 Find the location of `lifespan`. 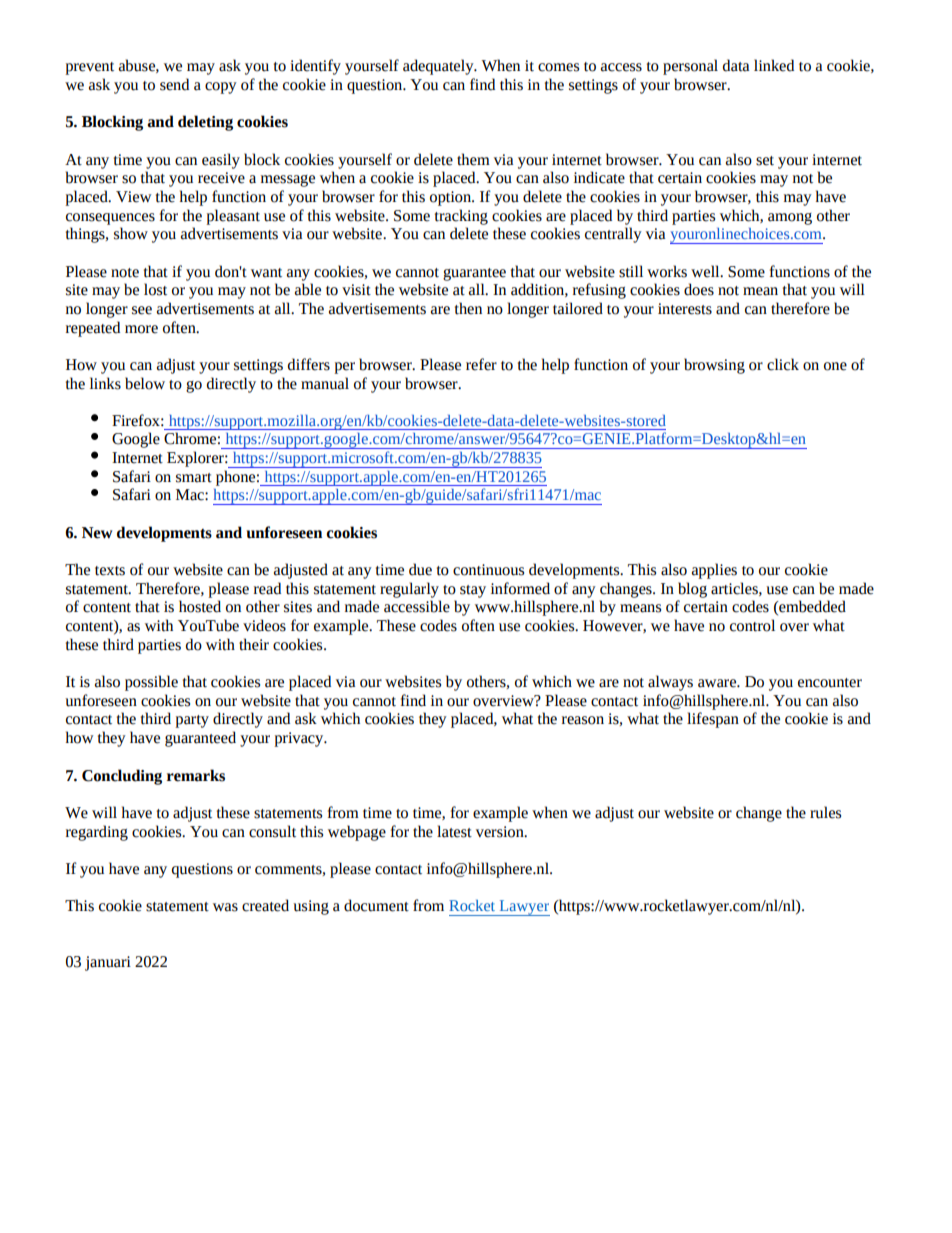

lifespan is located at coordinates (713, 720).
